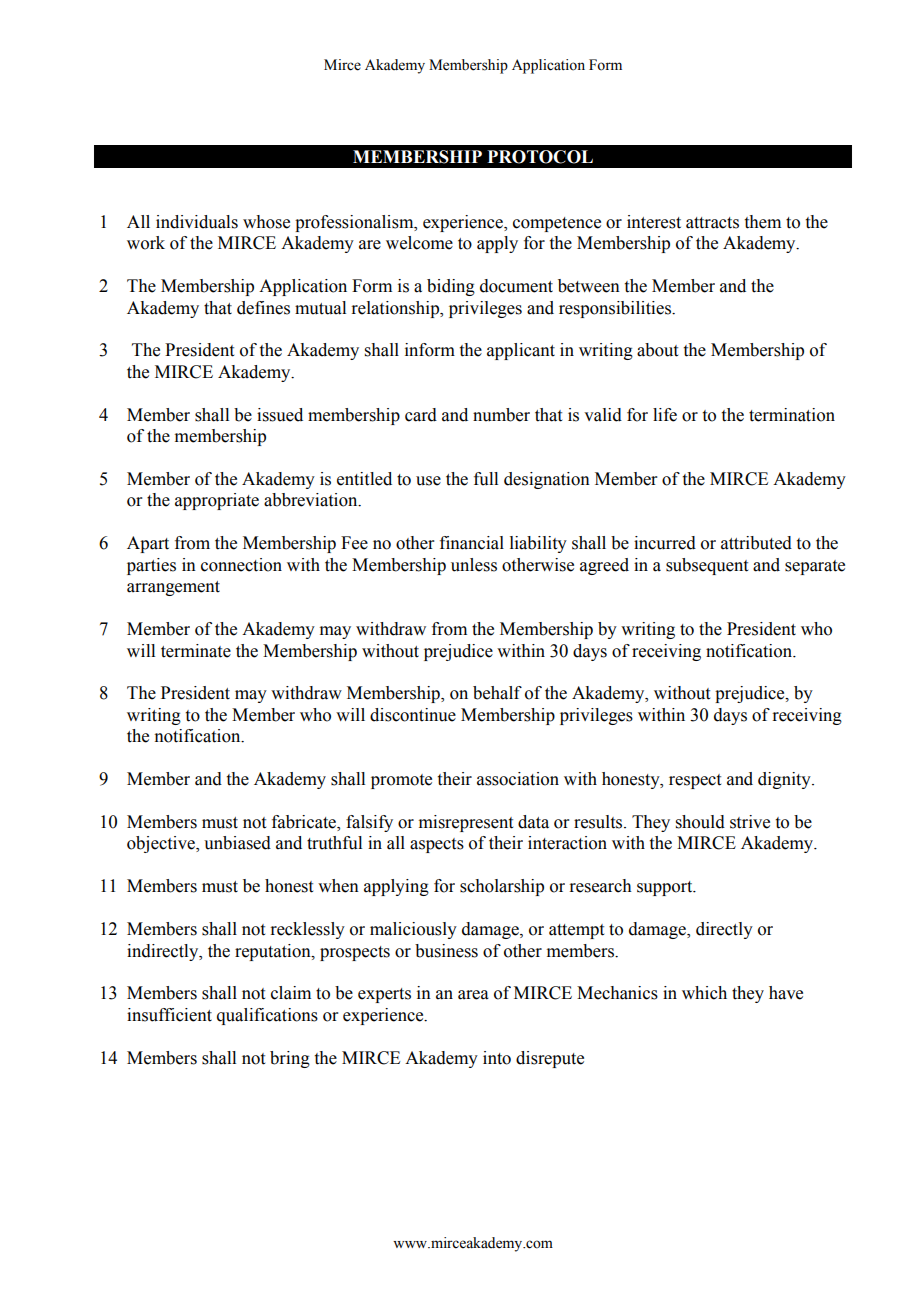 The height and width of the document is (1308, 924). What do you see at coordinates (173, 588) in the document?
I see `arrangement` at bounding box center [173, 588].
